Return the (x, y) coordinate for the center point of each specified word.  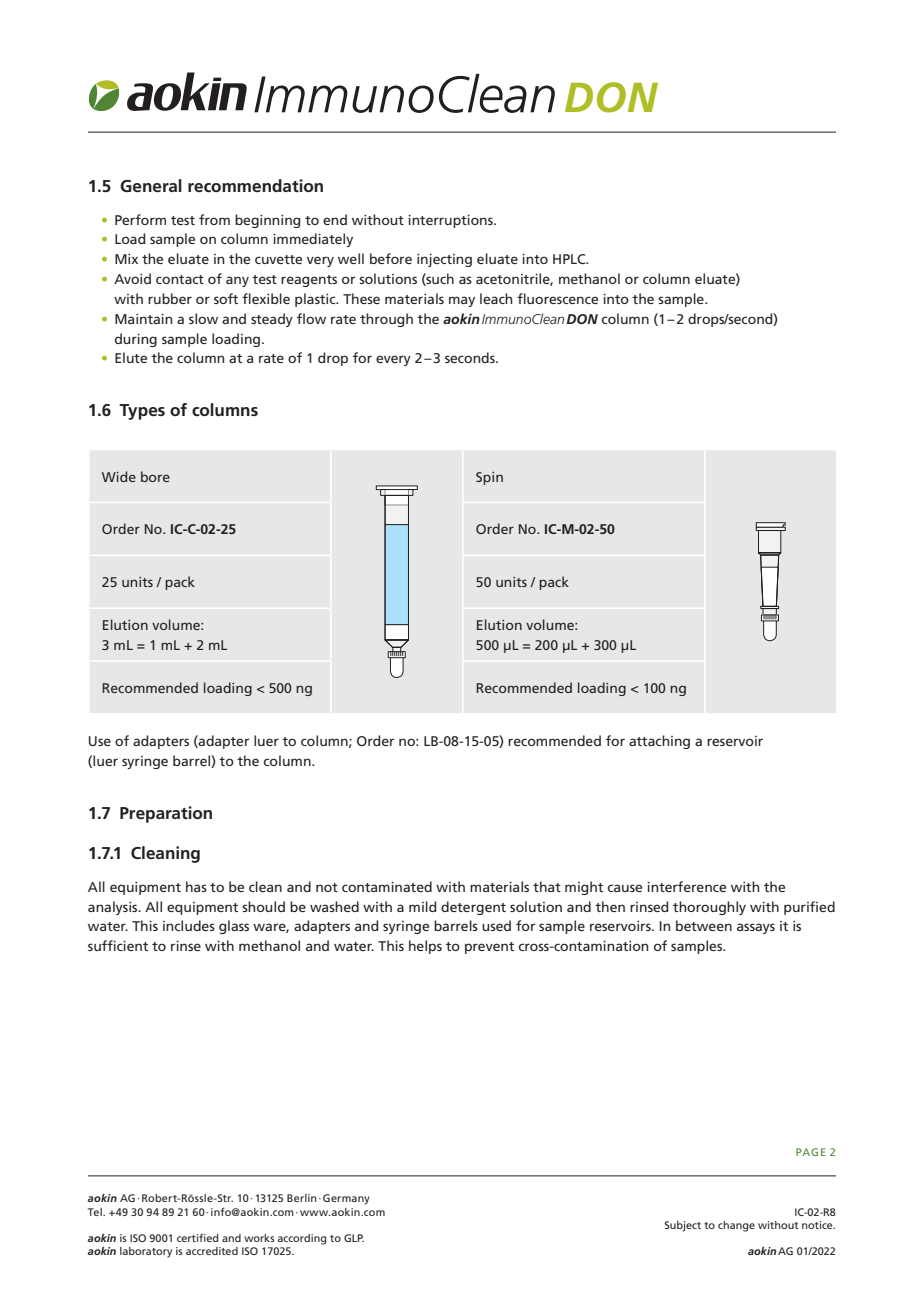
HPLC (570, 259)
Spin (489, 478)
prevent (489, 948)
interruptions (451, 221)
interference (686, 886)
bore (155, 476)
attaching (659, 742)
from (214, 219)
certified (198, 1237)
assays (756, 928)
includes (189, 925)
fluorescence (557, 298)
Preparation (166, 814)
